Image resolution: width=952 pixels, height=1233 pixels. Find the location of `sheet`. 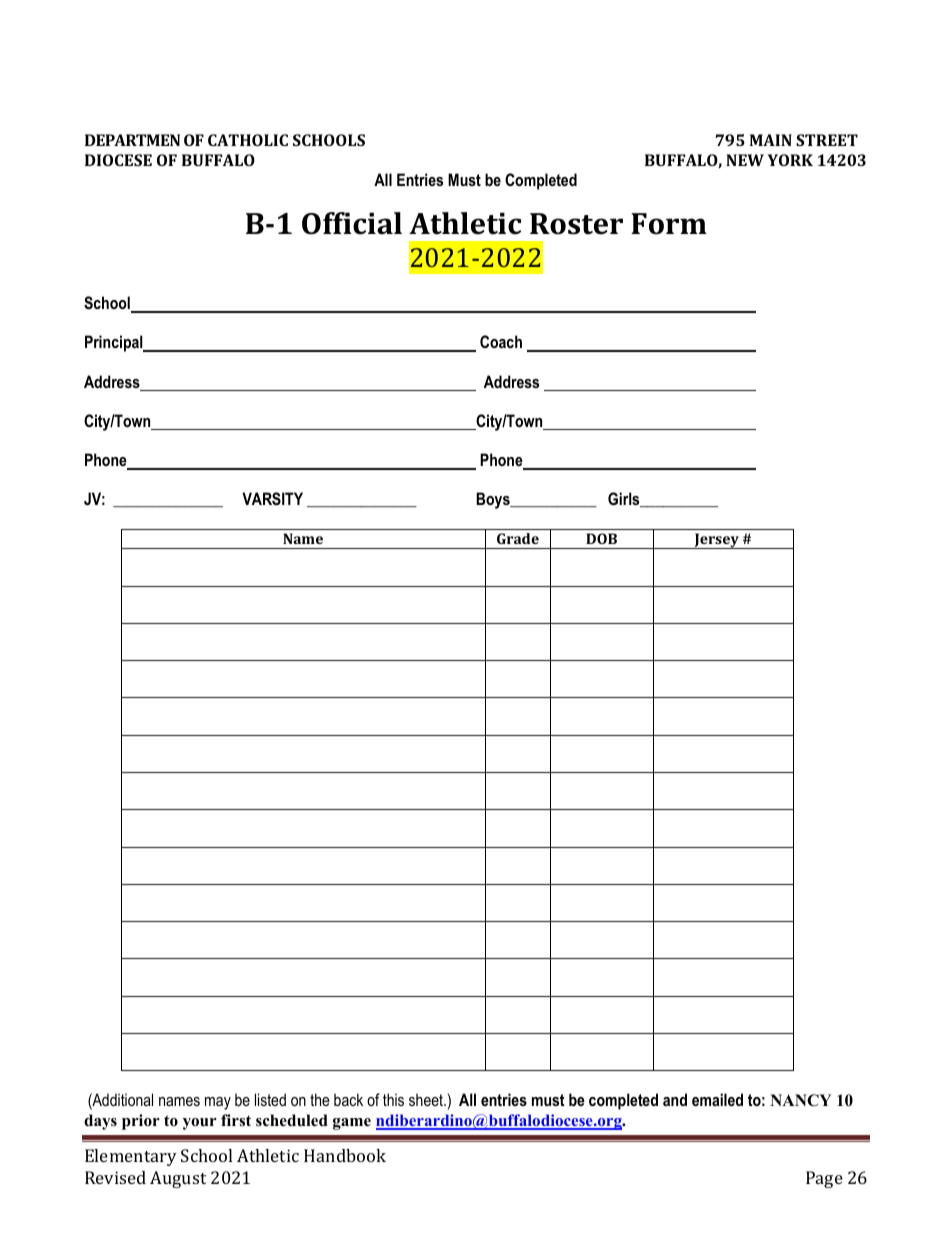

sheet is located at coordinates (427, 1099).
